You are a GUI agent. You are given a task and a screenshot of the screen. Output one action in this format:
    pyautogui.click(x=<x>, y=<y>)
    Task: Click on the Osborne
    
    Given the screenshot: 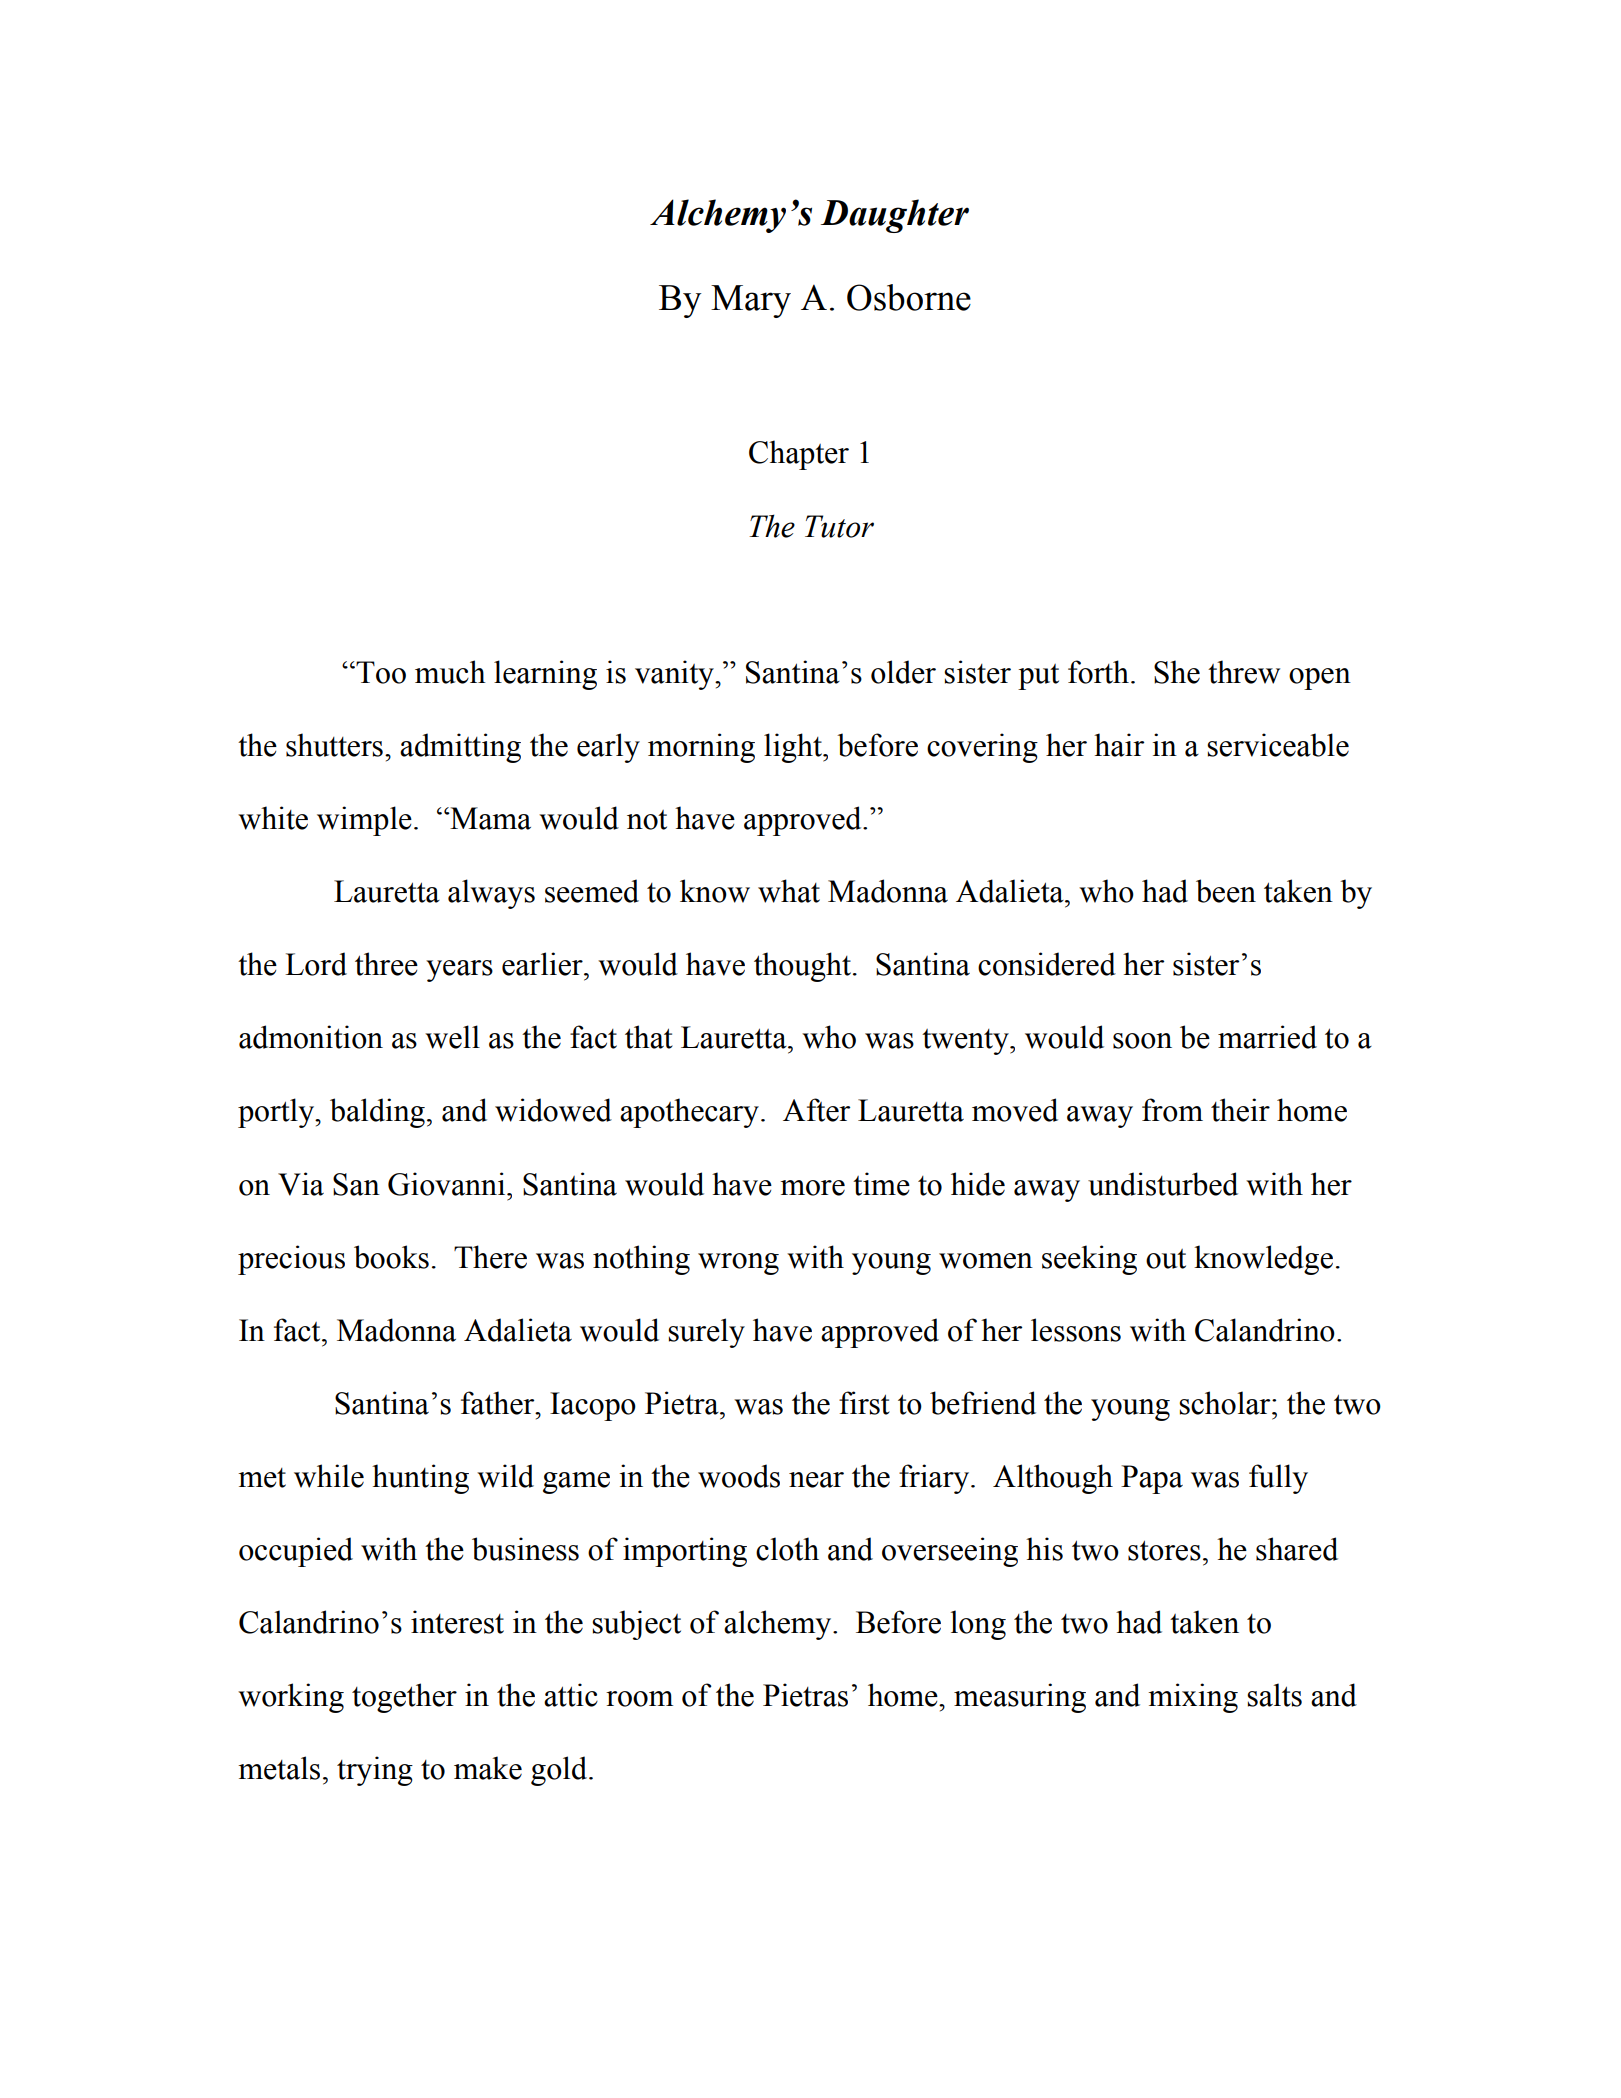 What is the action you would take?
    pyautogui.click(x=909, y=297)
